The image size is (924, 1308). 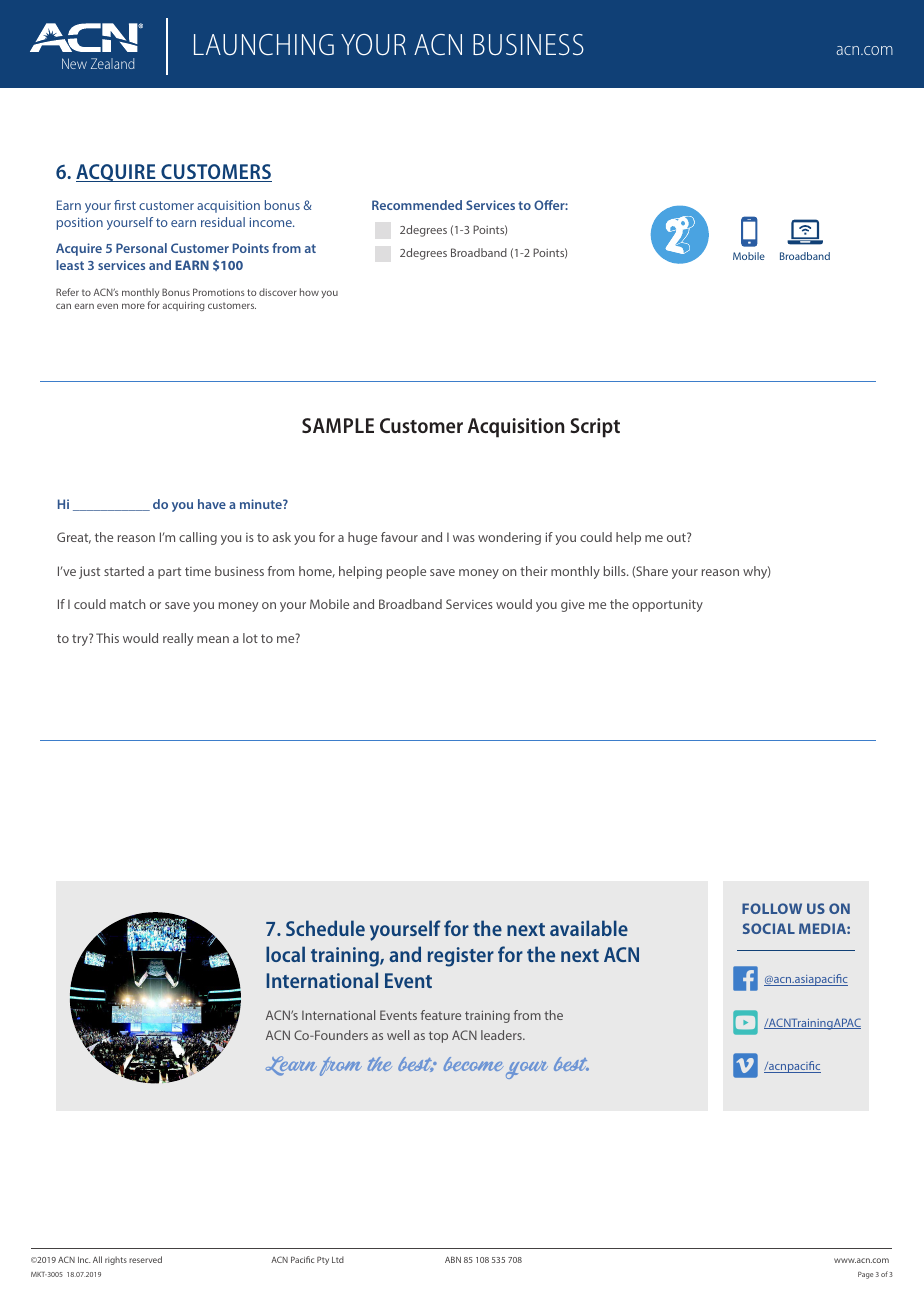 I want to click on local, so click(x=285, y=954).
